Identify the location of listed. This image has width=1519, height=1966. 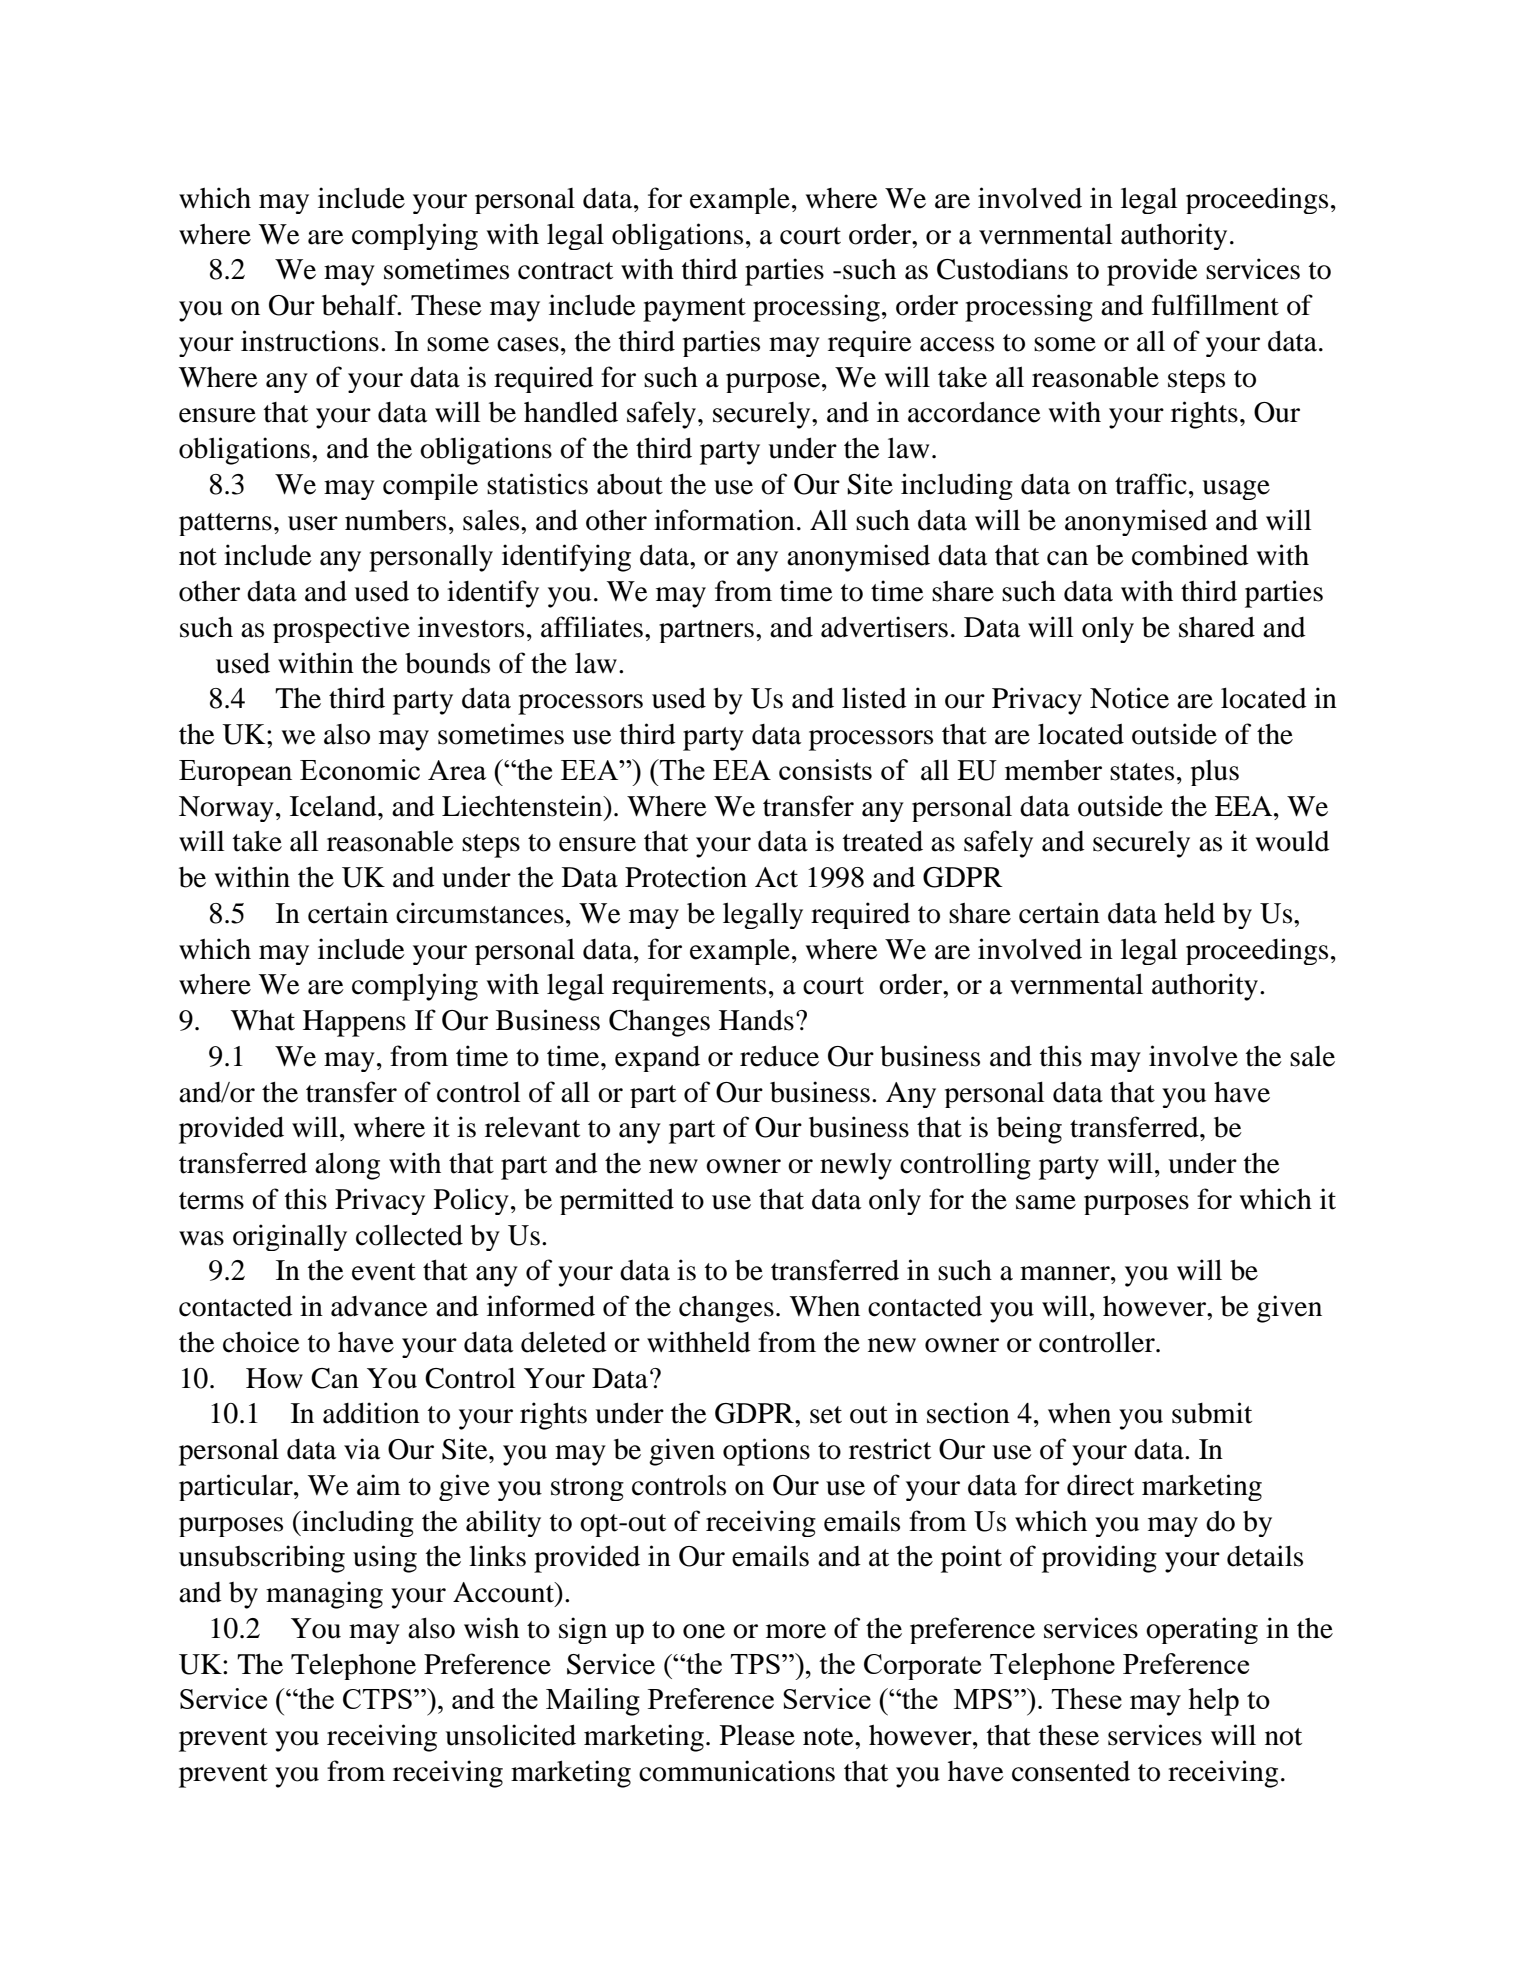
(874, 698).
